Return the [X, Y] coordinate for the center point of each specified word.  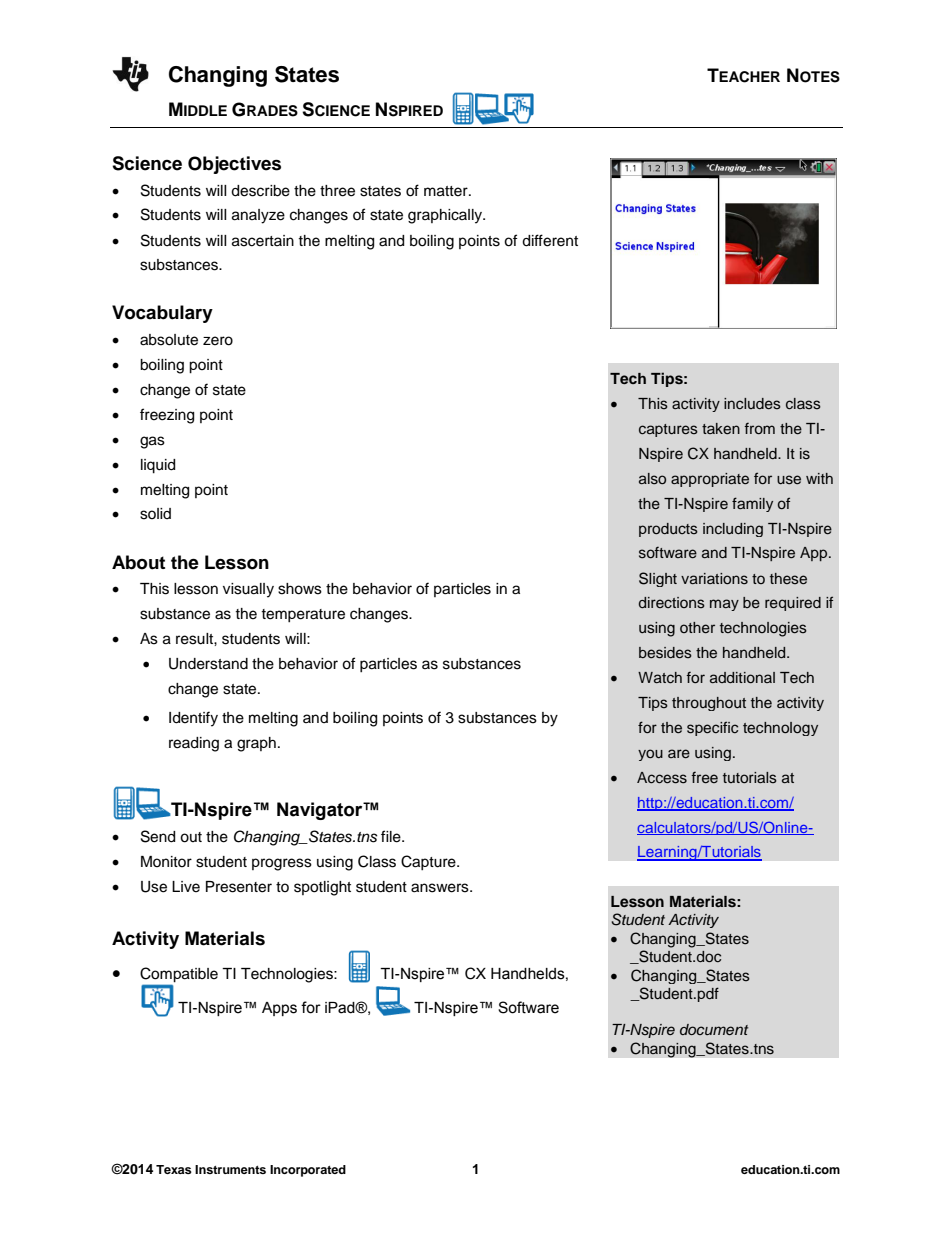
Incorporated [308, 1171]
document [714, 1029]
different [550, 240]
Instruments [230, 1169]
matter [447, 191]
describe [260, 191]
